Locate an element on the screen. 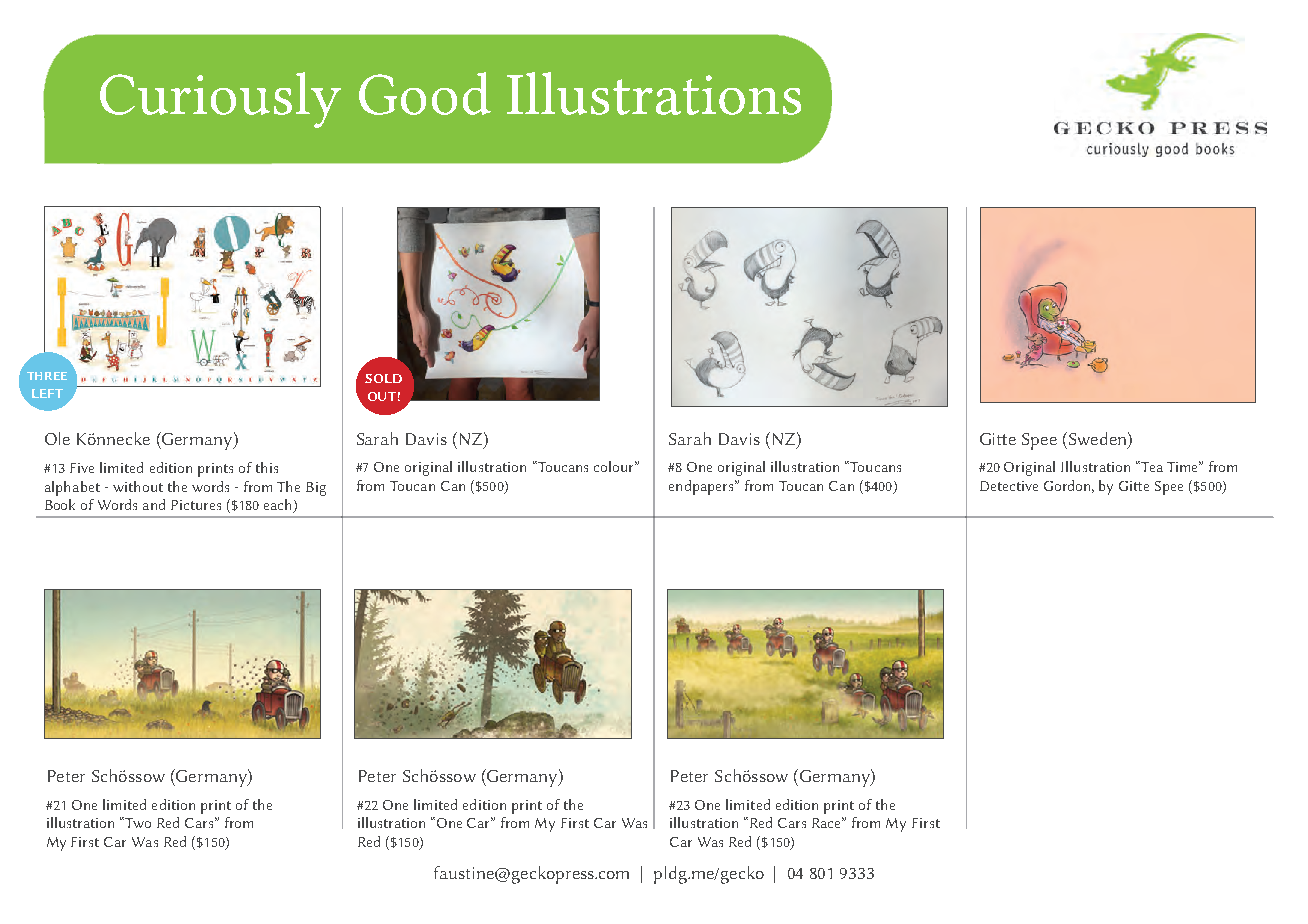 This screenshot has height=924, width=1308. Curiously is located at coordinates (220, 100).
